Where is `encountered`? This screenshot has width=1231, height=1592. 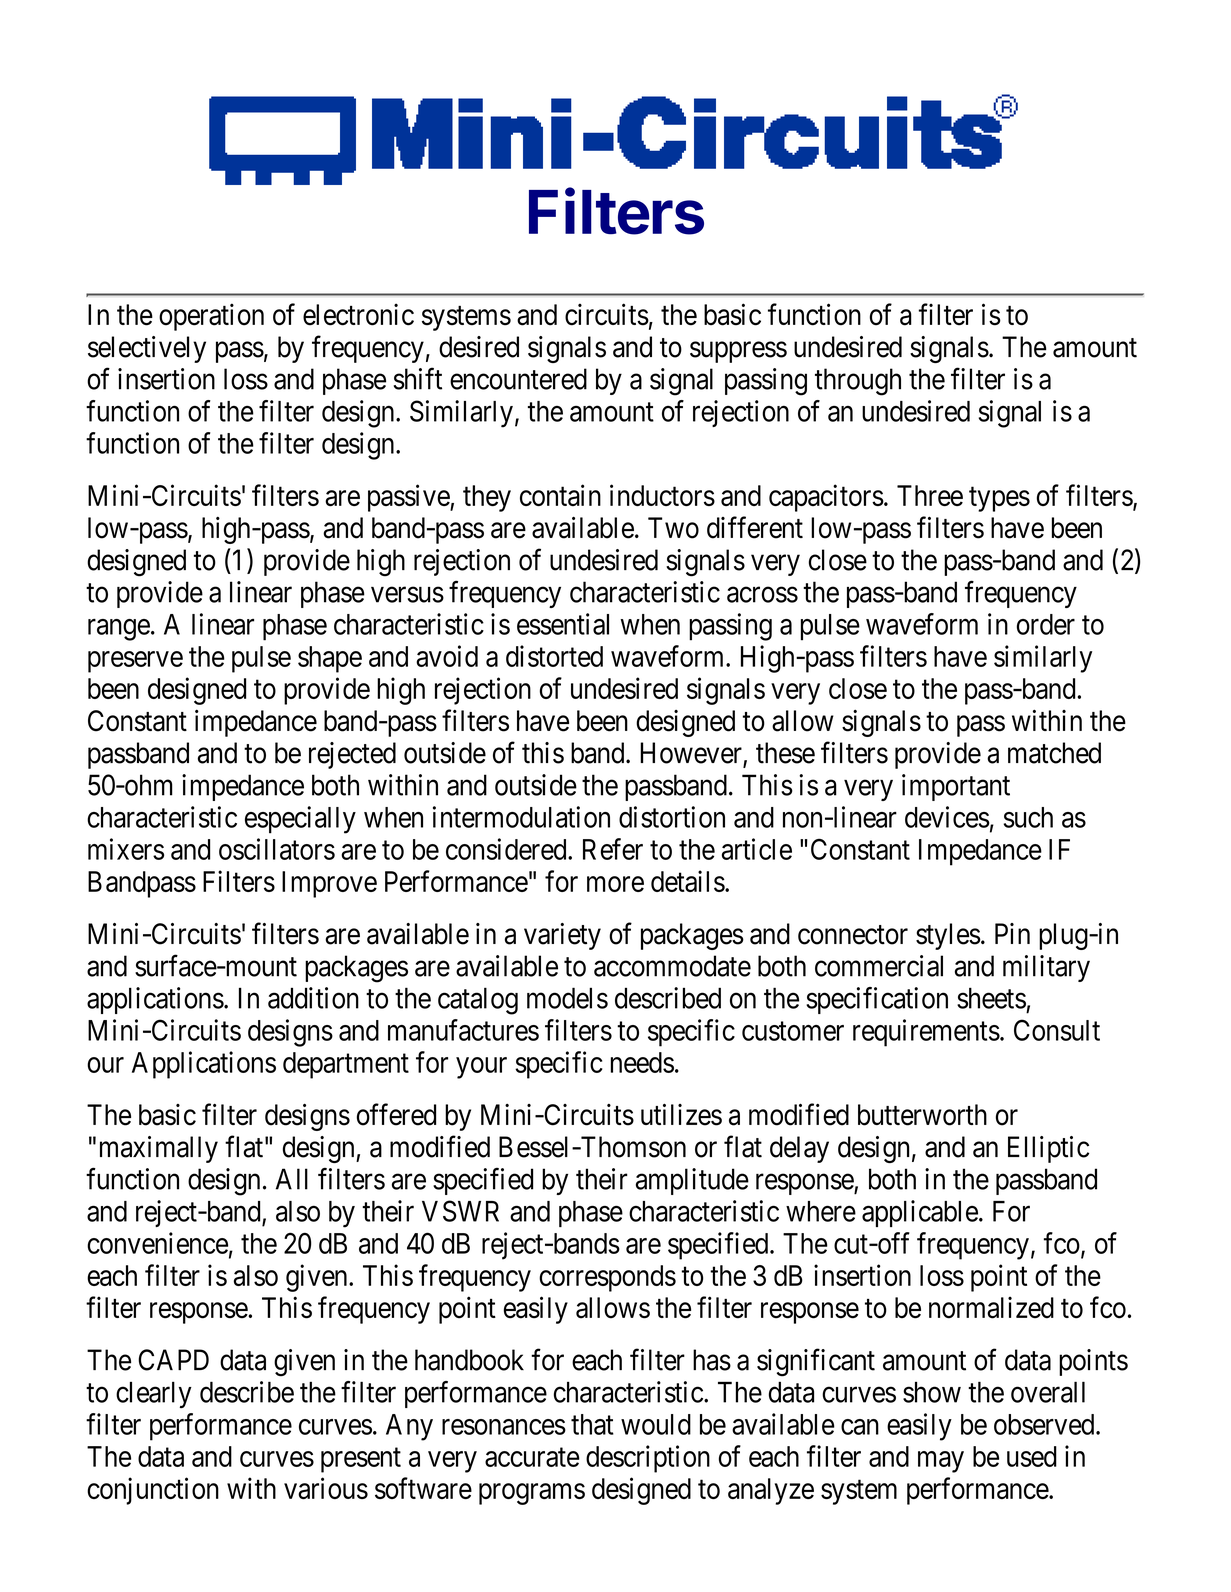
encountered is located at coordinates (518, 379).
